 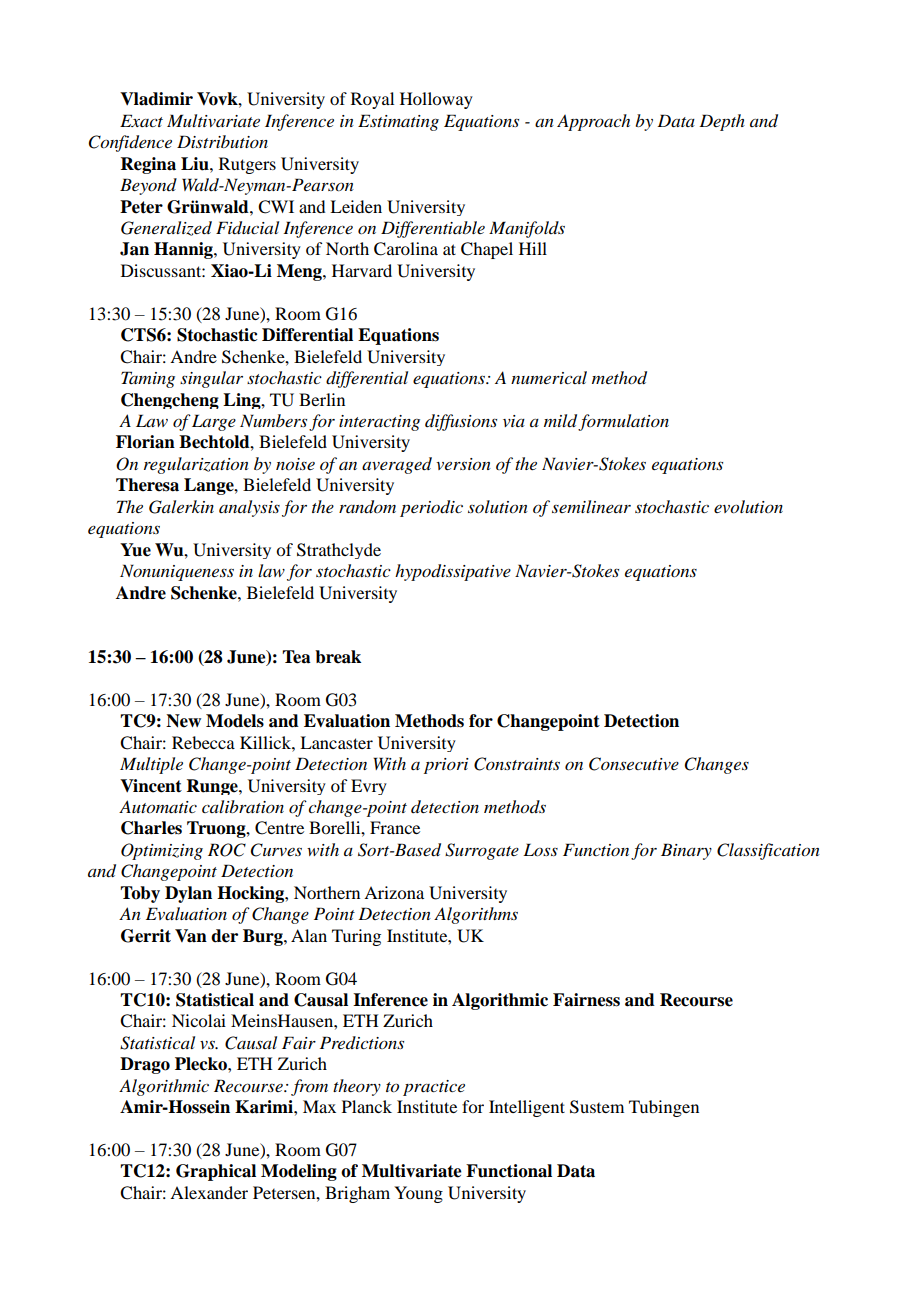 What do you see at coordinates (216, 1172) in the screenshot?
I see `Graphical` at bounding box center [216, 1172].
